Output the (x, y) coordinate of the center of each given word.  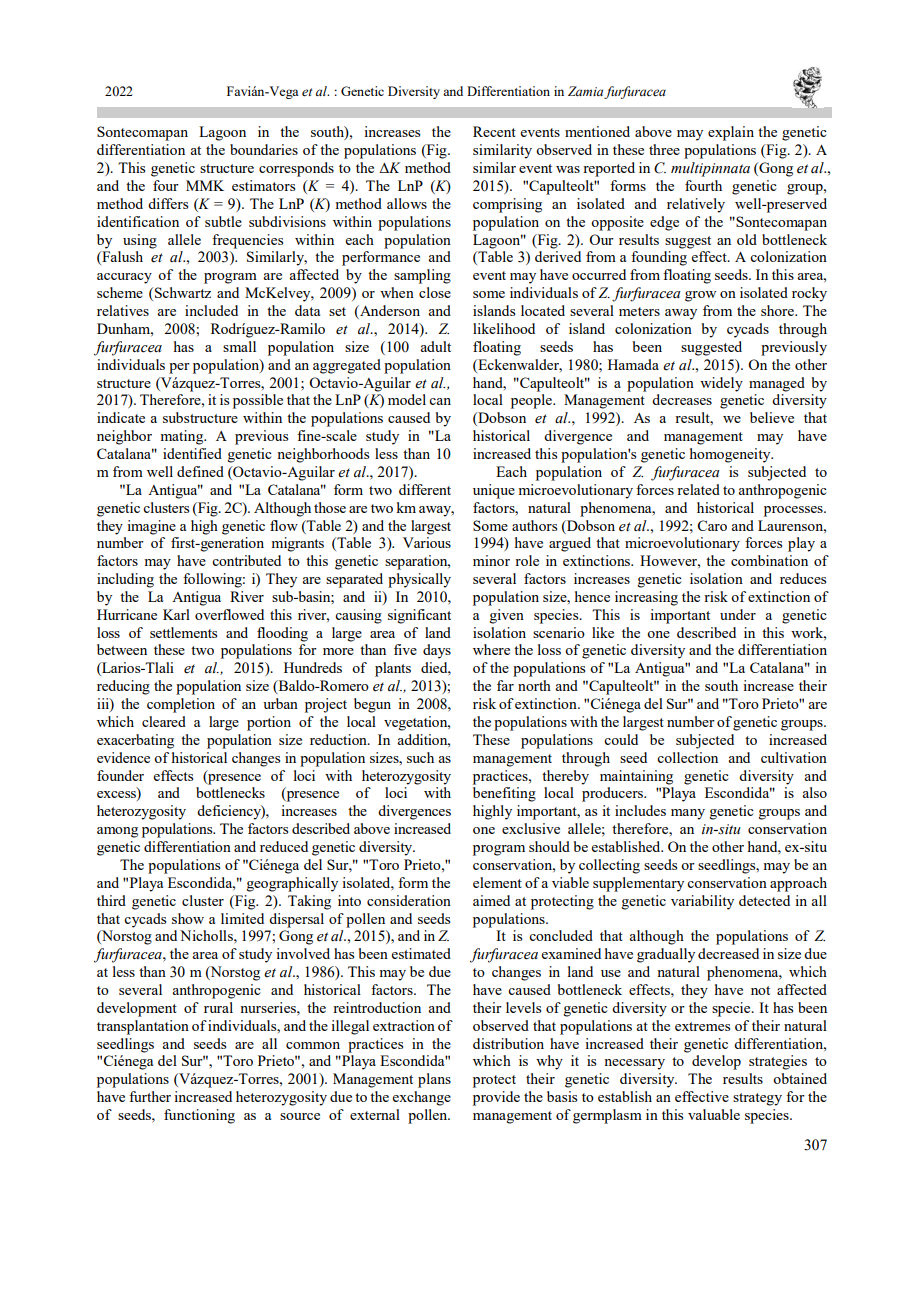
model (407, 399)
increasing (646, 598)
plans (434, 1080)
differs (168, 203)
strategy (757, 1099)
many (688, 814)
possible (258, 401)
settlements (183, 632)
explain (731, 133)
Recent (494, 131)
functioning (199, 1116)
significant (419, 616)
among (117, 832)
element (497, 882)
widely (721, 384)
